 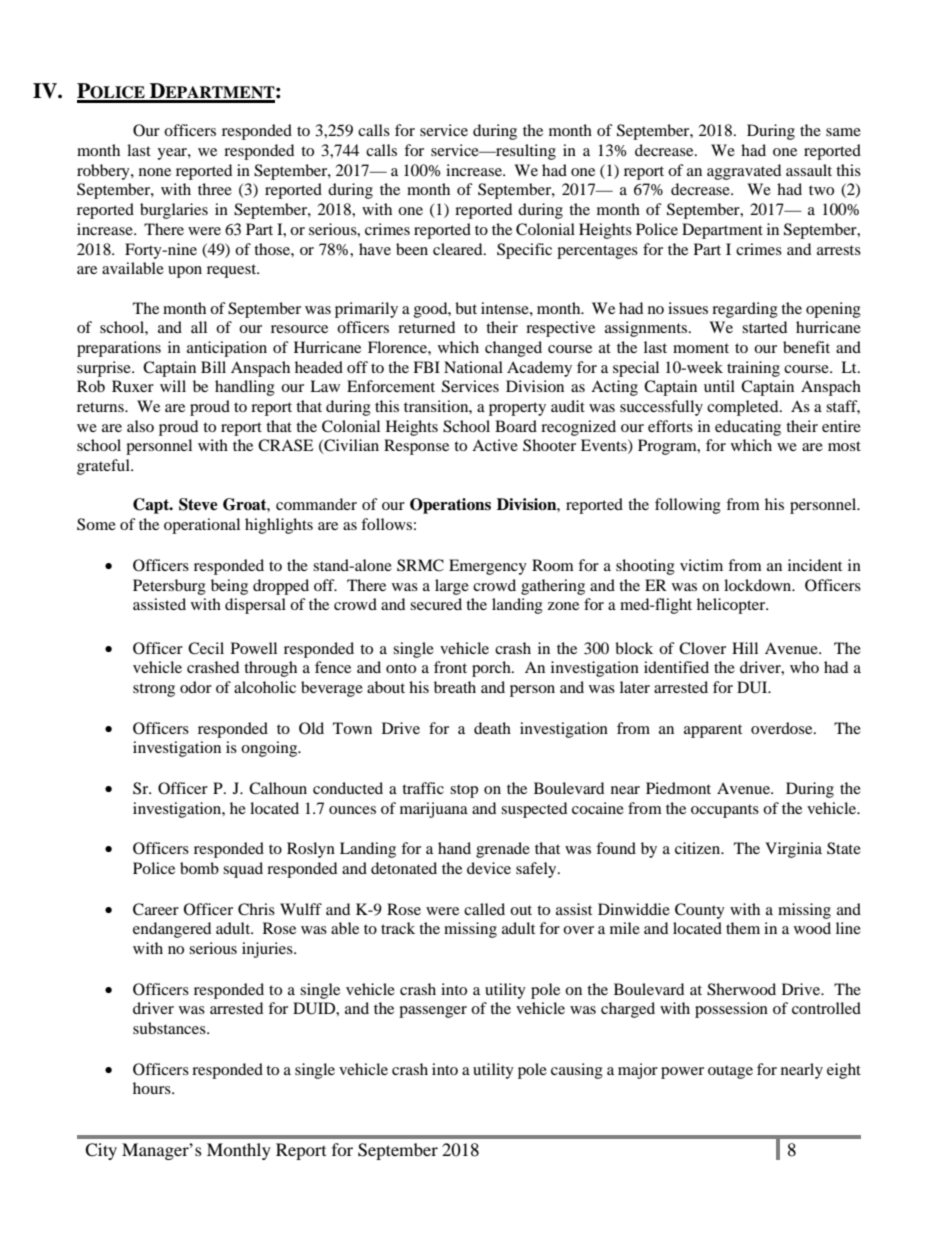 What do you see at coordinates (155, 172) in the image?
I see `none` at bounding box center [155, 172].
